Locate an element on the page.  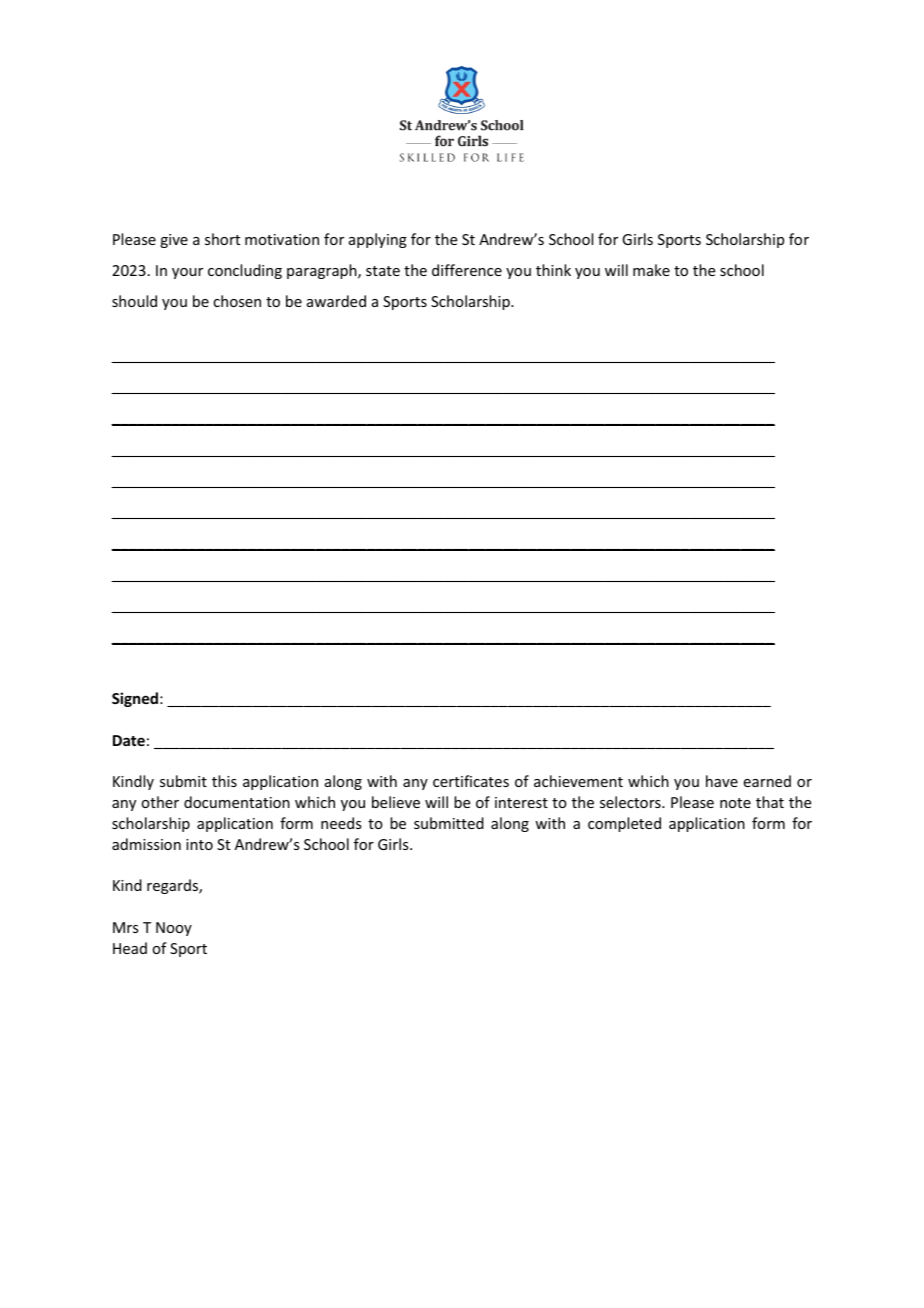
Signed is located at coordinates (136, 699).
